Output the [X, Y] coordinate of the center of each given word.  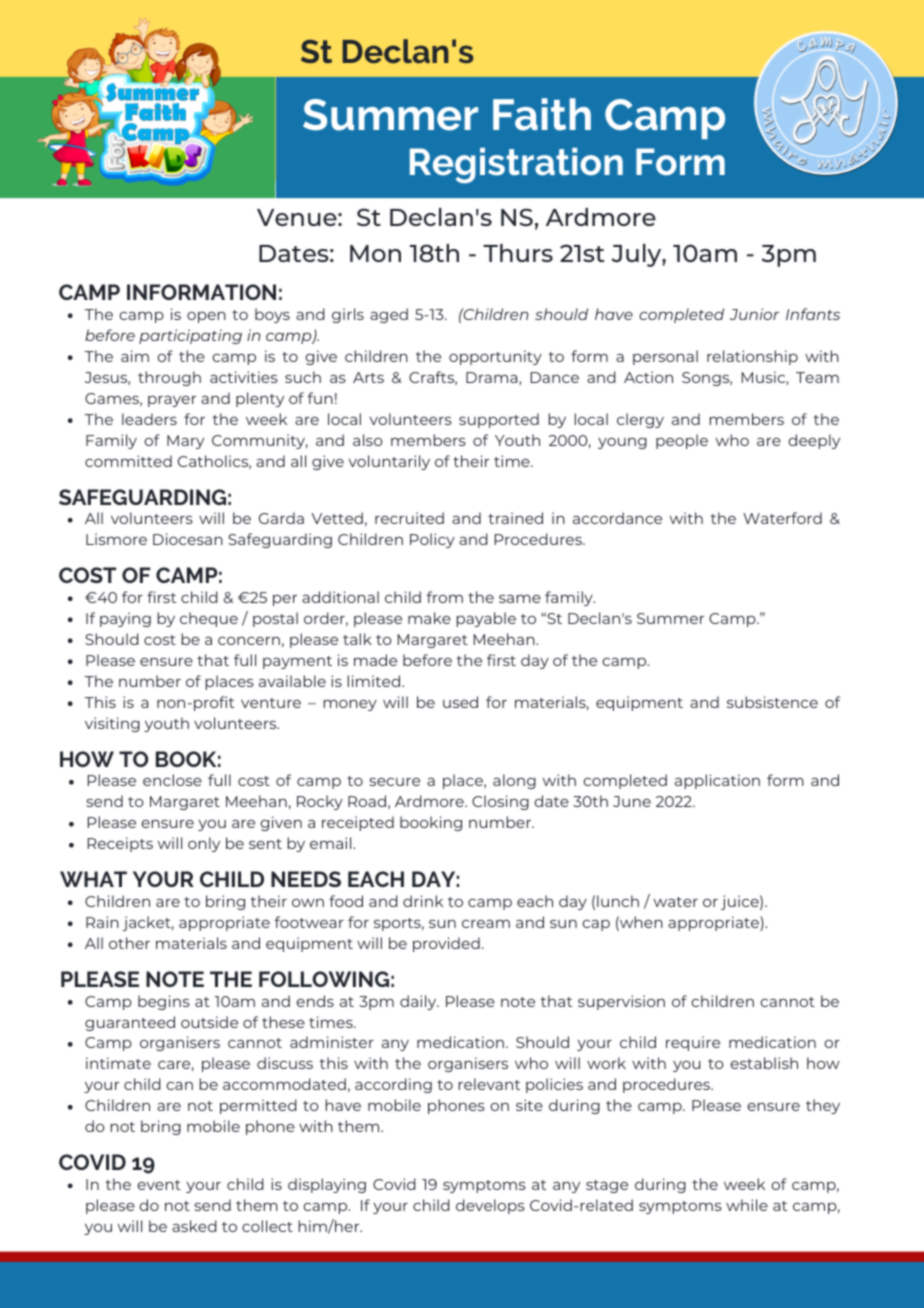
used [460, 702]
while [747, 1205]
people [682, 441]
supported [499, 420]
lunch [618, 901]
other [129, 943]
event [159, 1185]
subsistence [772, 702]
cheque [209, 619]
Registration [516, 165]
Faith [542, 114]
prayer [172, 401]
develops [490, 1206]
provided [446, 944]
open [206, 317]
